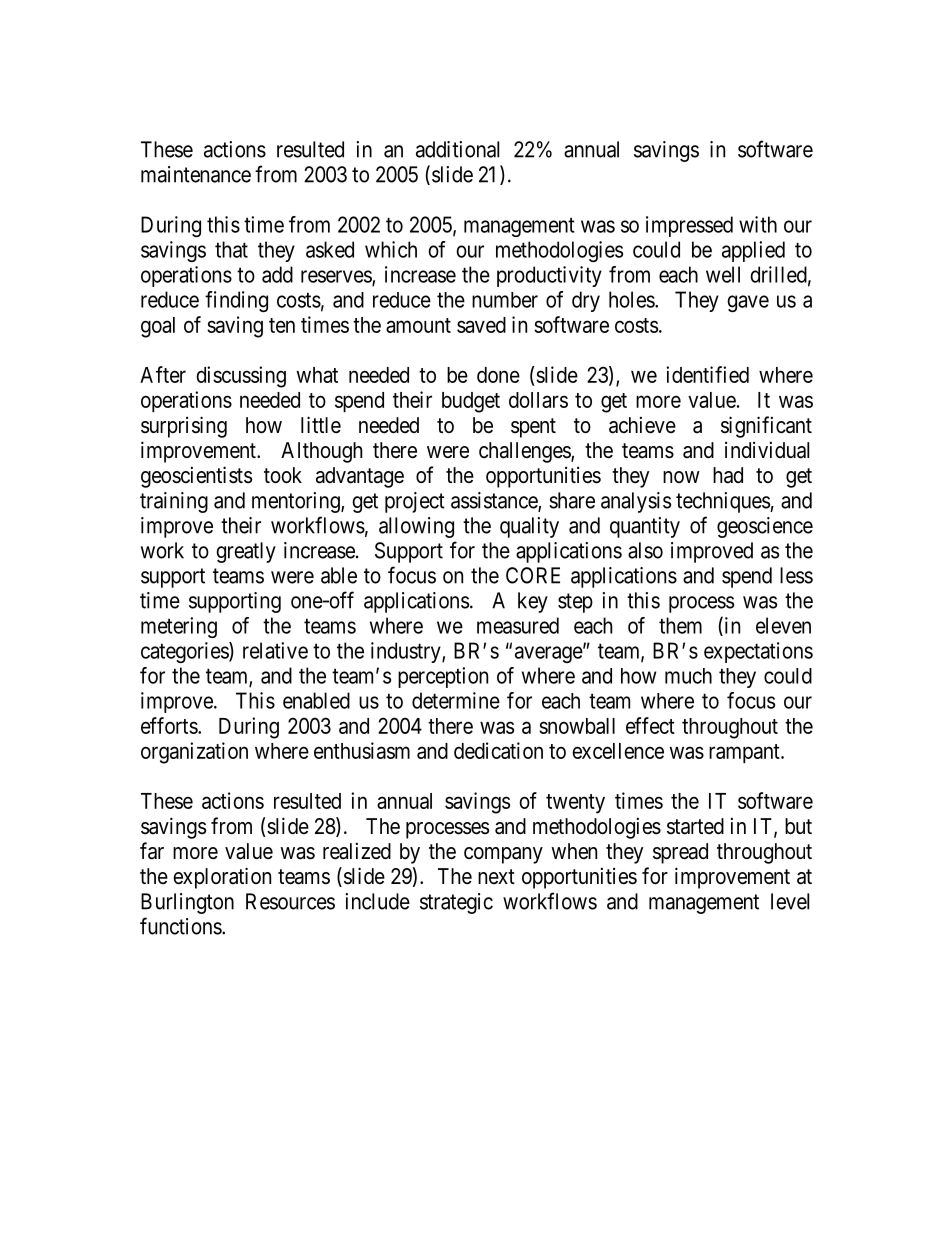 This image has width=952, height=1233. What do you see at coordinates (196, 174) in the image?
I see `maintenance` at bounding box center [196, 174].
